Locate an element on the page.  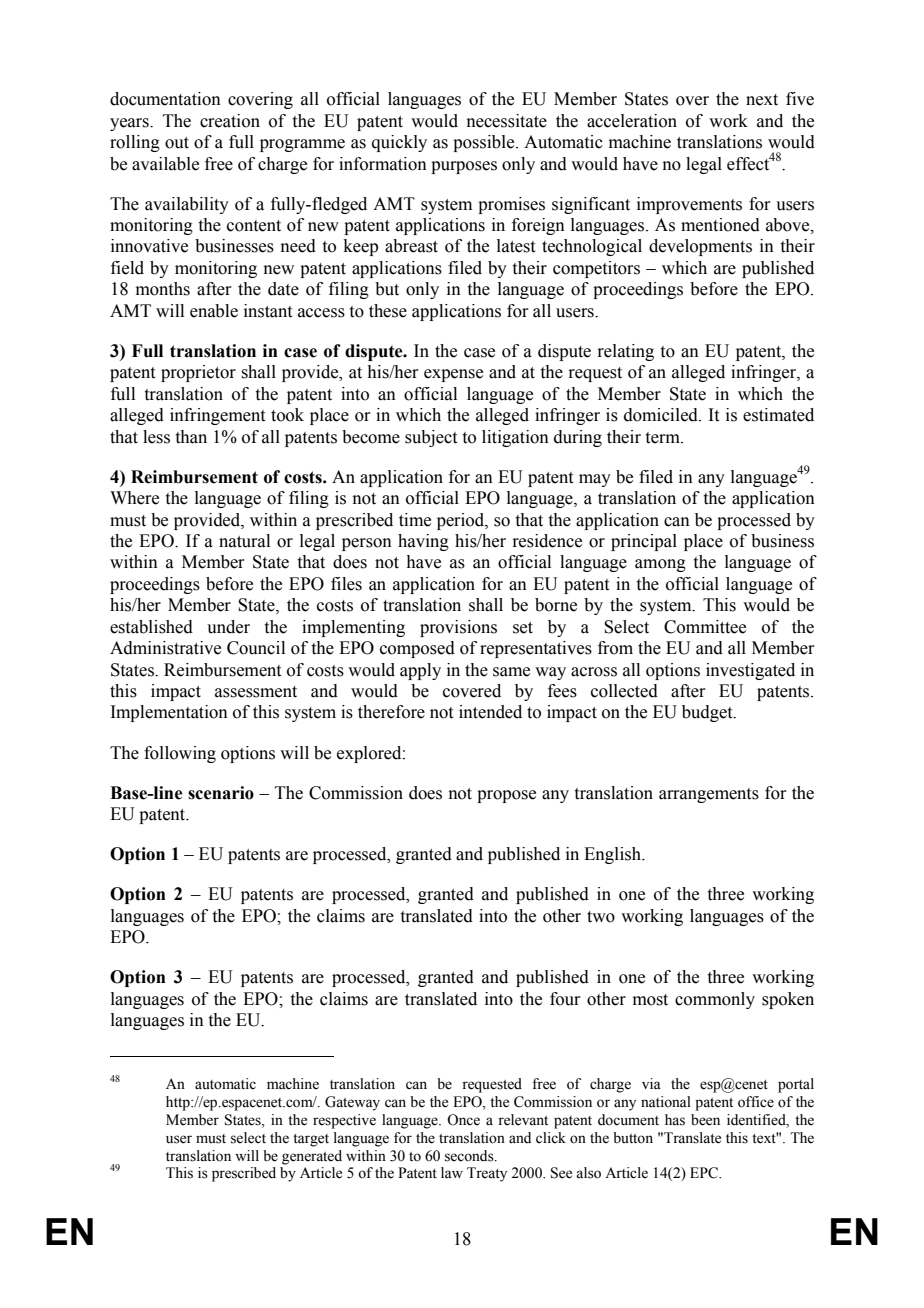
proprietor is located at coordinates (198, 373).
